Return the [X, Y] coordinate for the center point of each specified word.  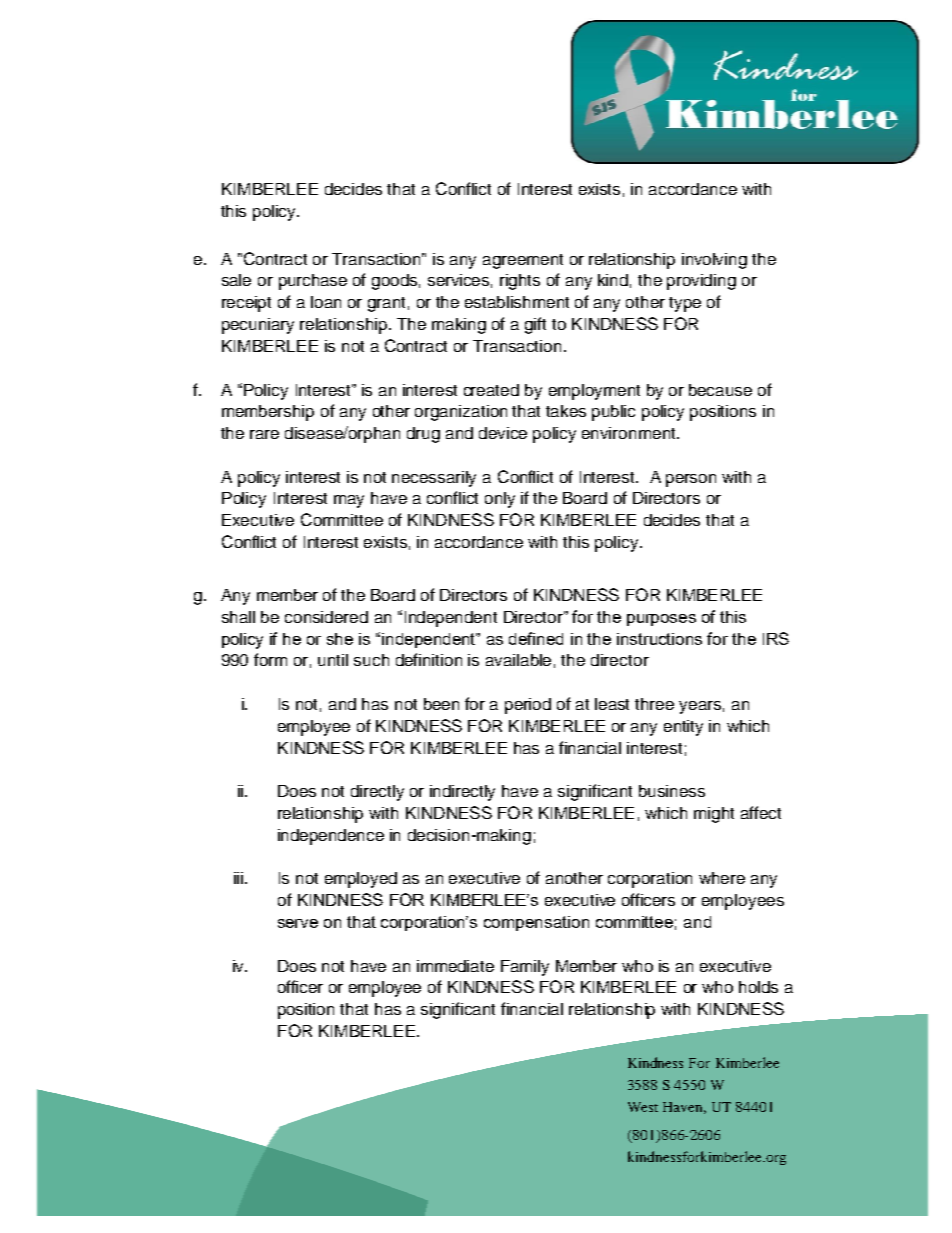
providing [701, 282]
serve [298, 923]
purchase [313, 282]
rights [520, 282]
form [270, 659]
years [700, 707]
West [643, 1107]
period [528, 706]
